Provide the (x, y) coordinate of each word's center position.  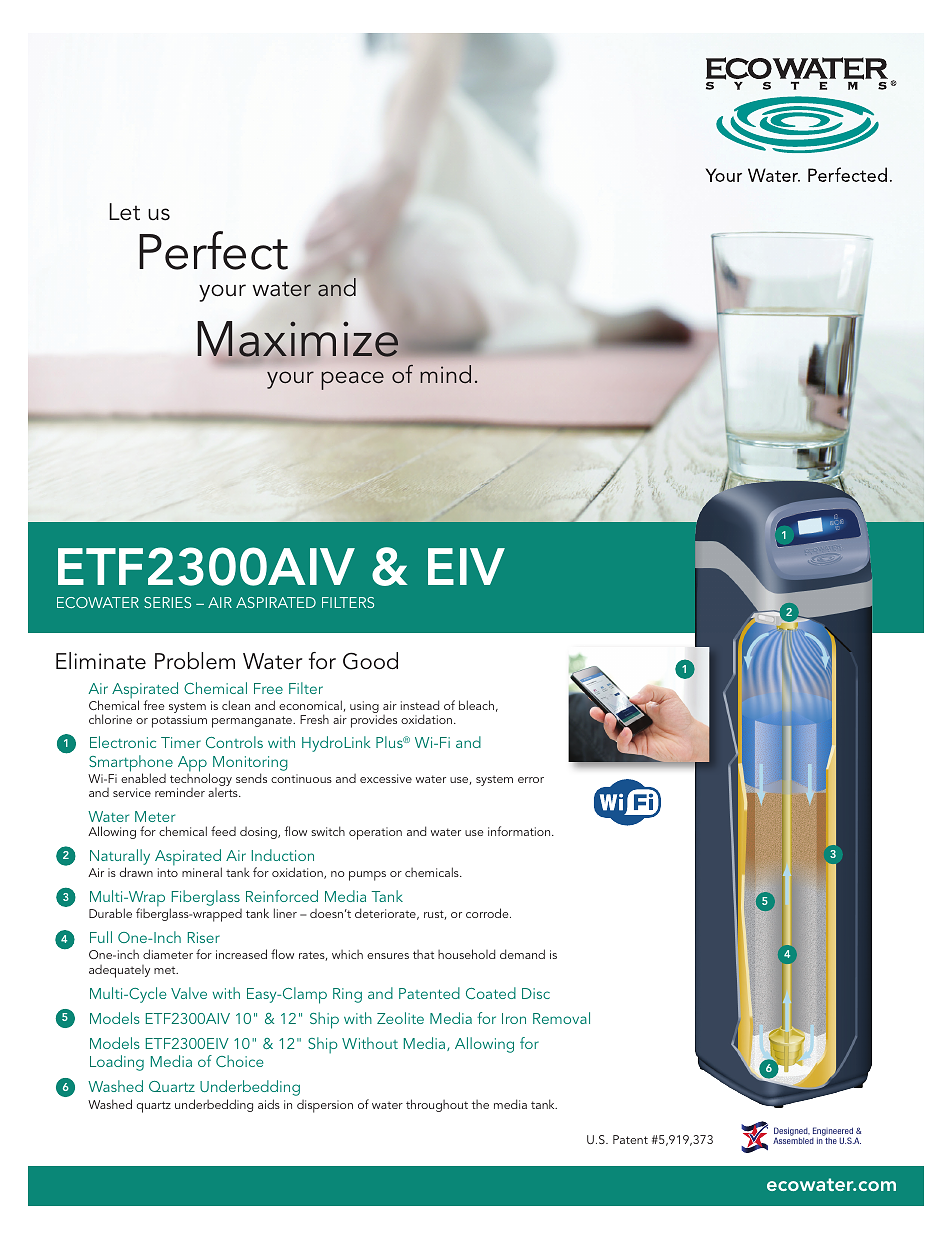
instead (420, 705)
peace (352, 380)
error (531, 780)
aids (269, 1104)
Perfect (213, 250)
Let (124, 212)
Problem (195, 661)
